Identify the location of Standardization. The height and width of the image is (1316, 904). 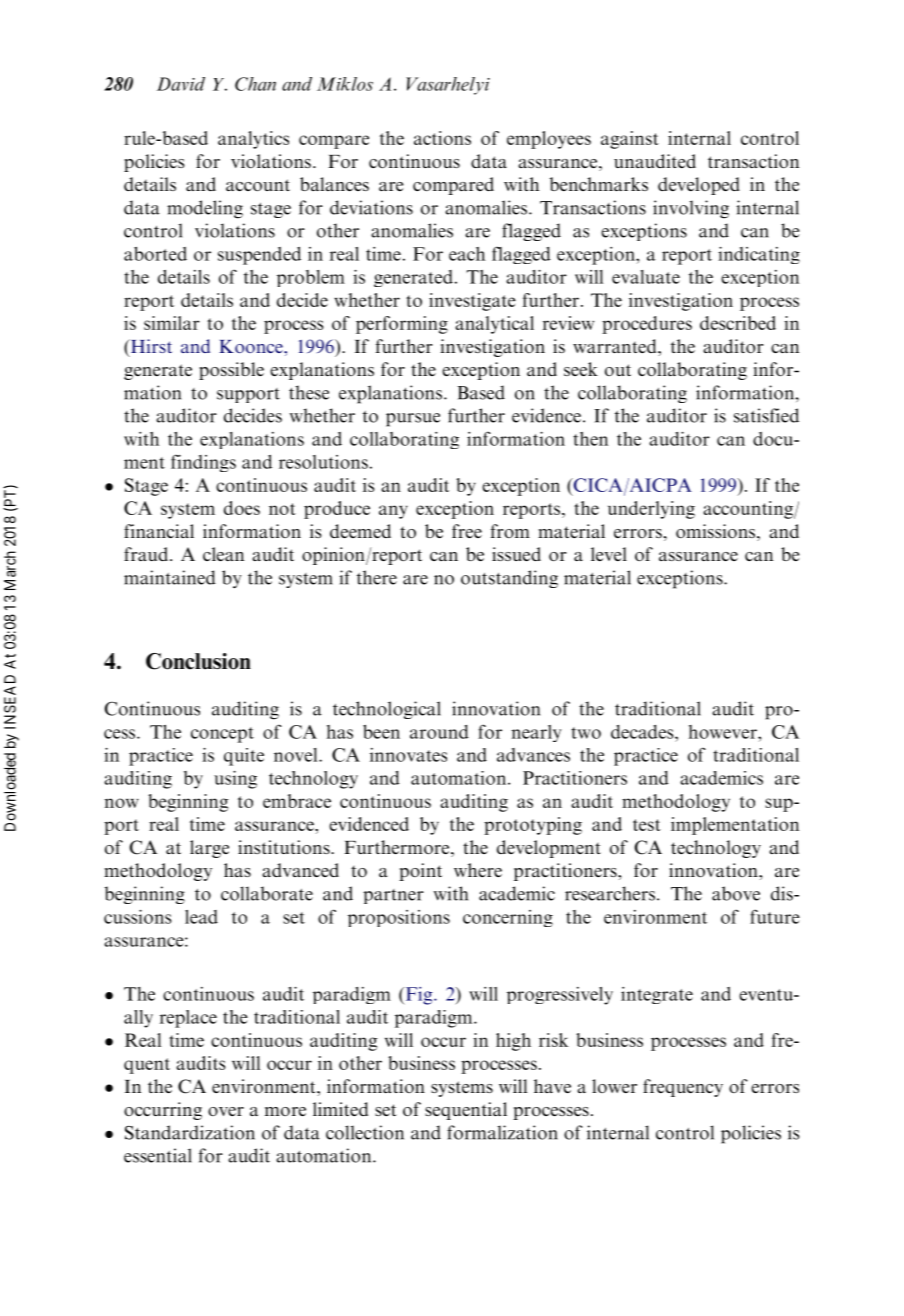
(190, 1132).
